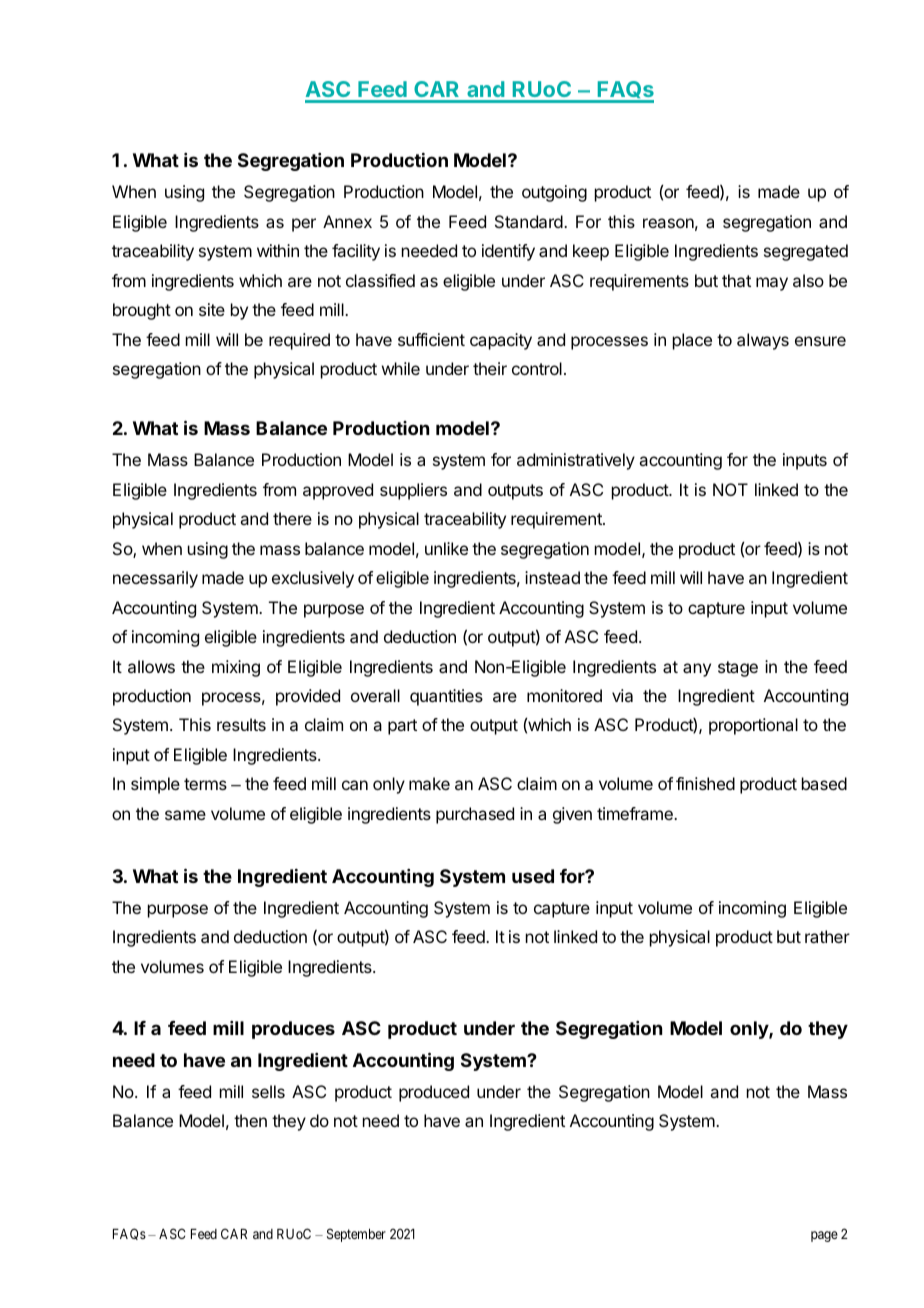 The width and height of the document is (924, 1308). I want to click on mixing, so click(236, 668).
